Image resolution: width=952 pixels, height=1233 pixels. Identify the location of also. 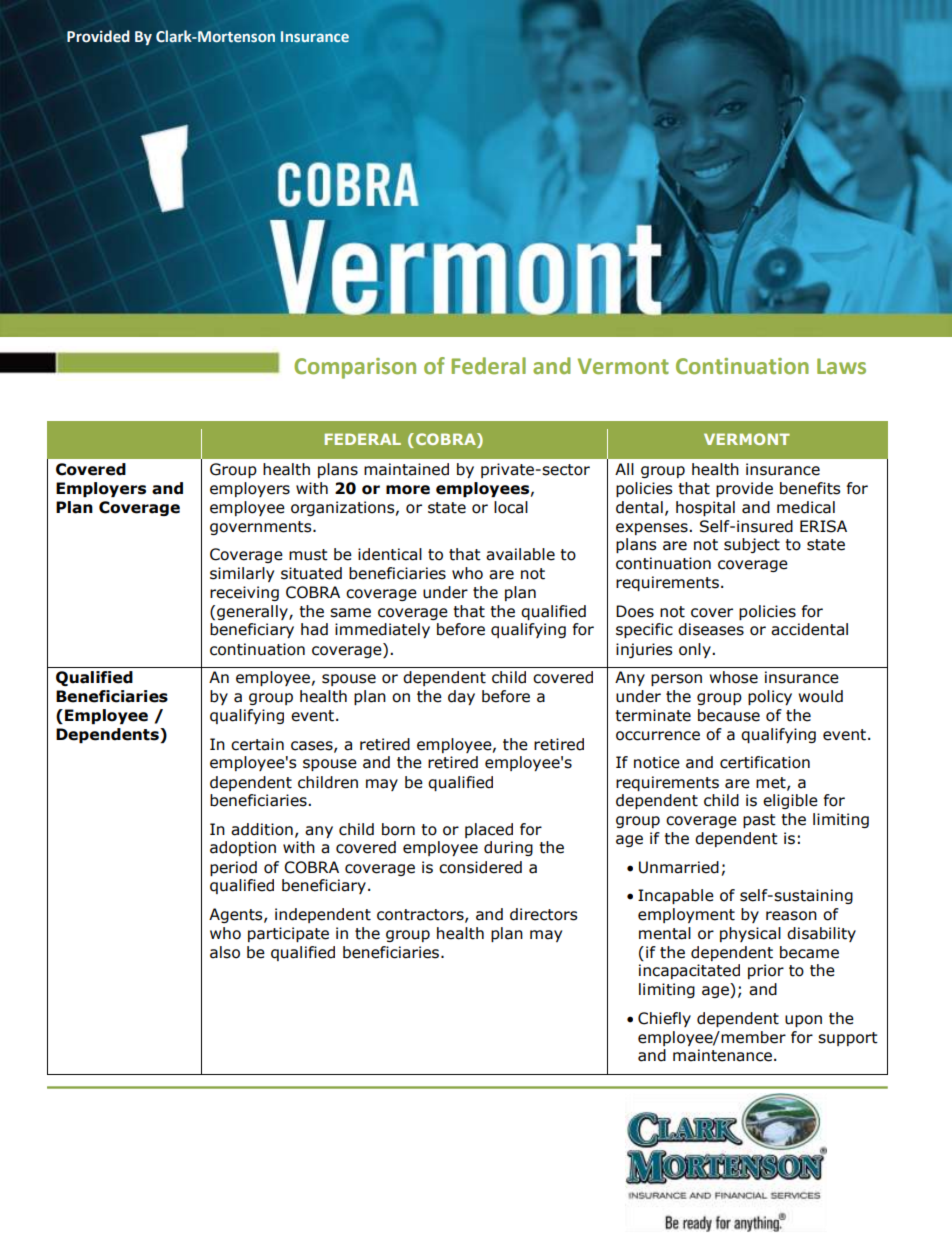
(225, 952).
